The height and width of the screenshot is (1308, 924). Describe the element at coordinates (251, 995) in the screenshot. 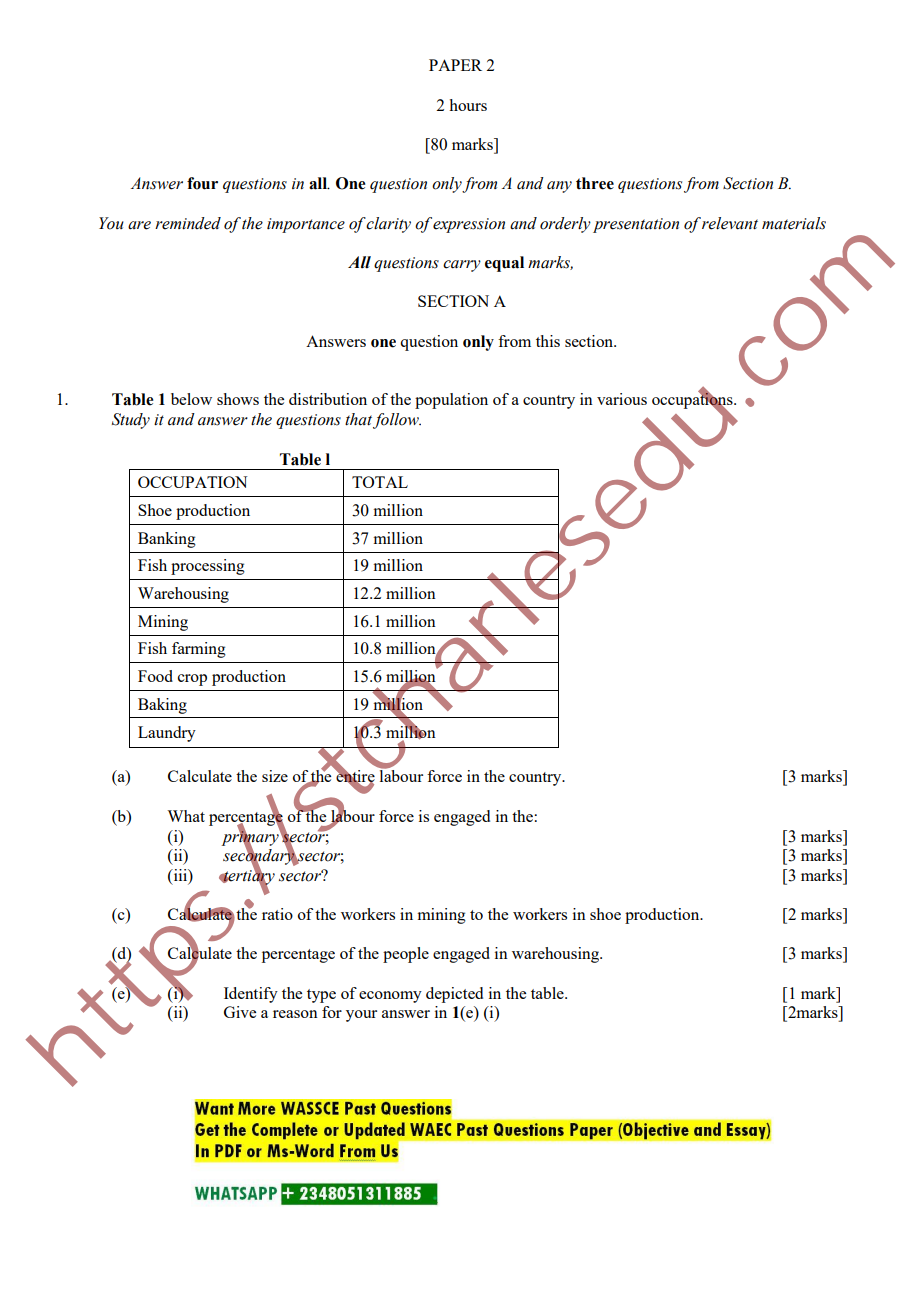

I see `Identify` at that location.
